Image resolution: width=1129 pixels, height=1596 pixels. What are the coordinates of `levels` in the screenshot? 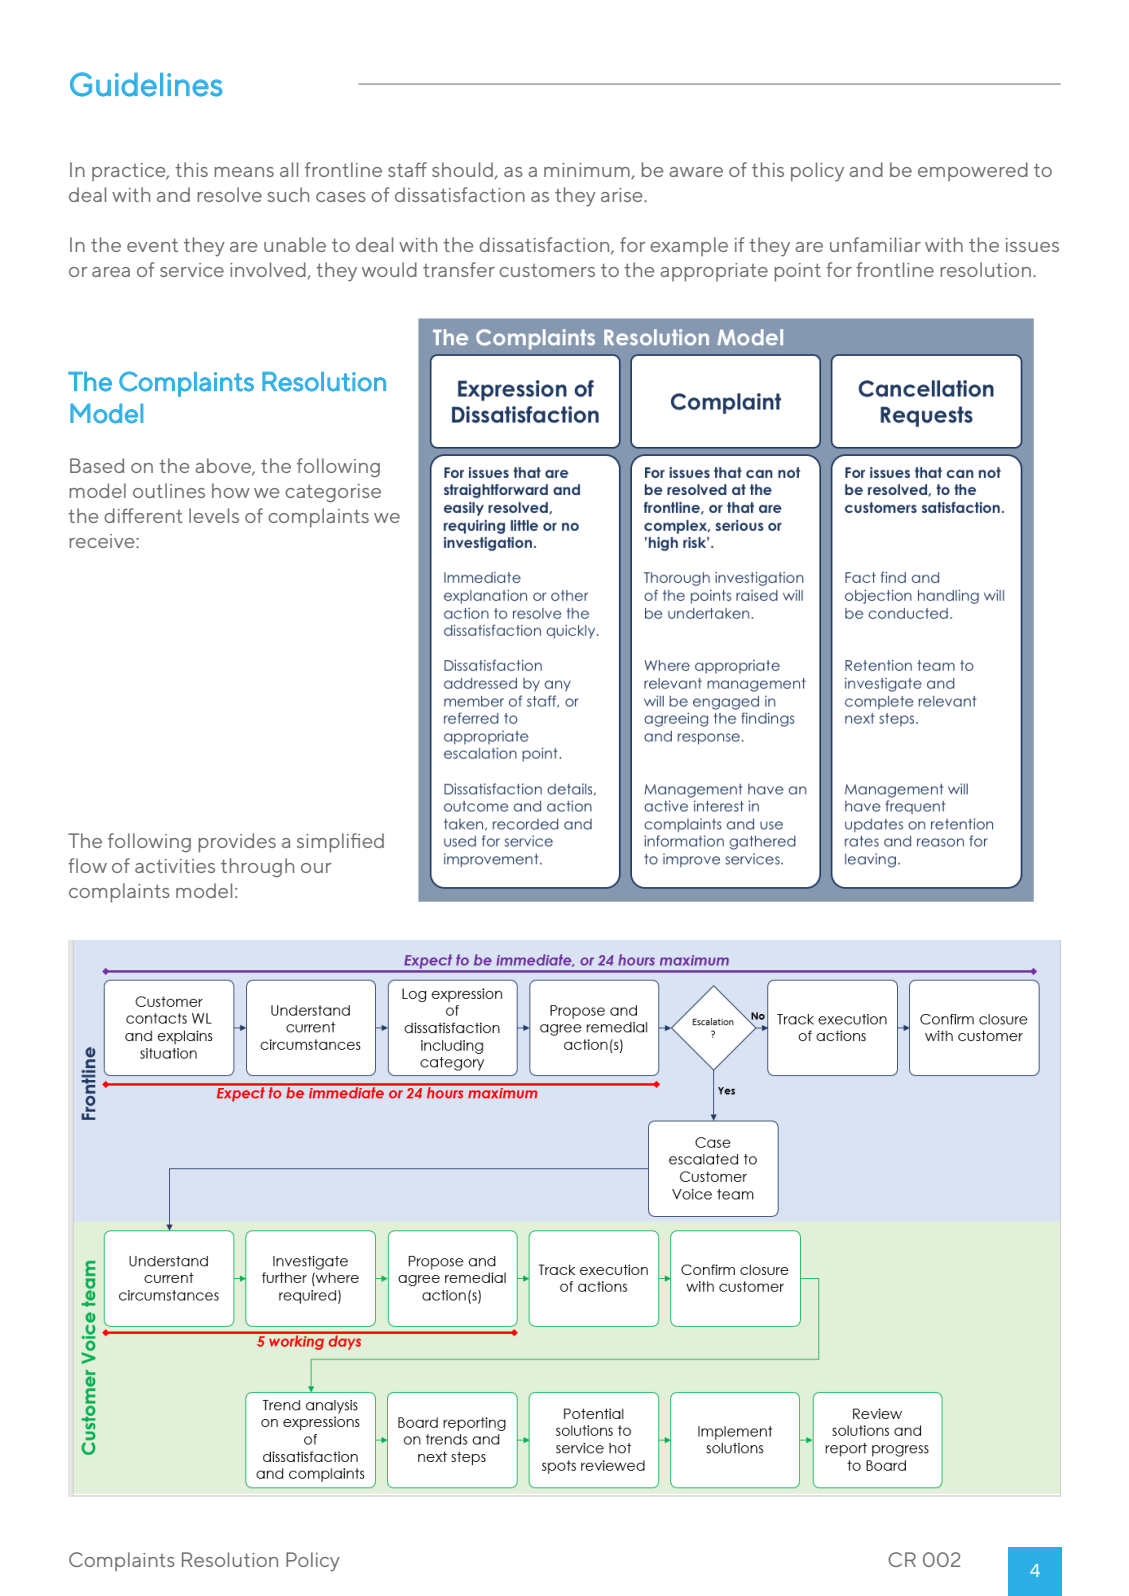 It's located at (214, 515).
